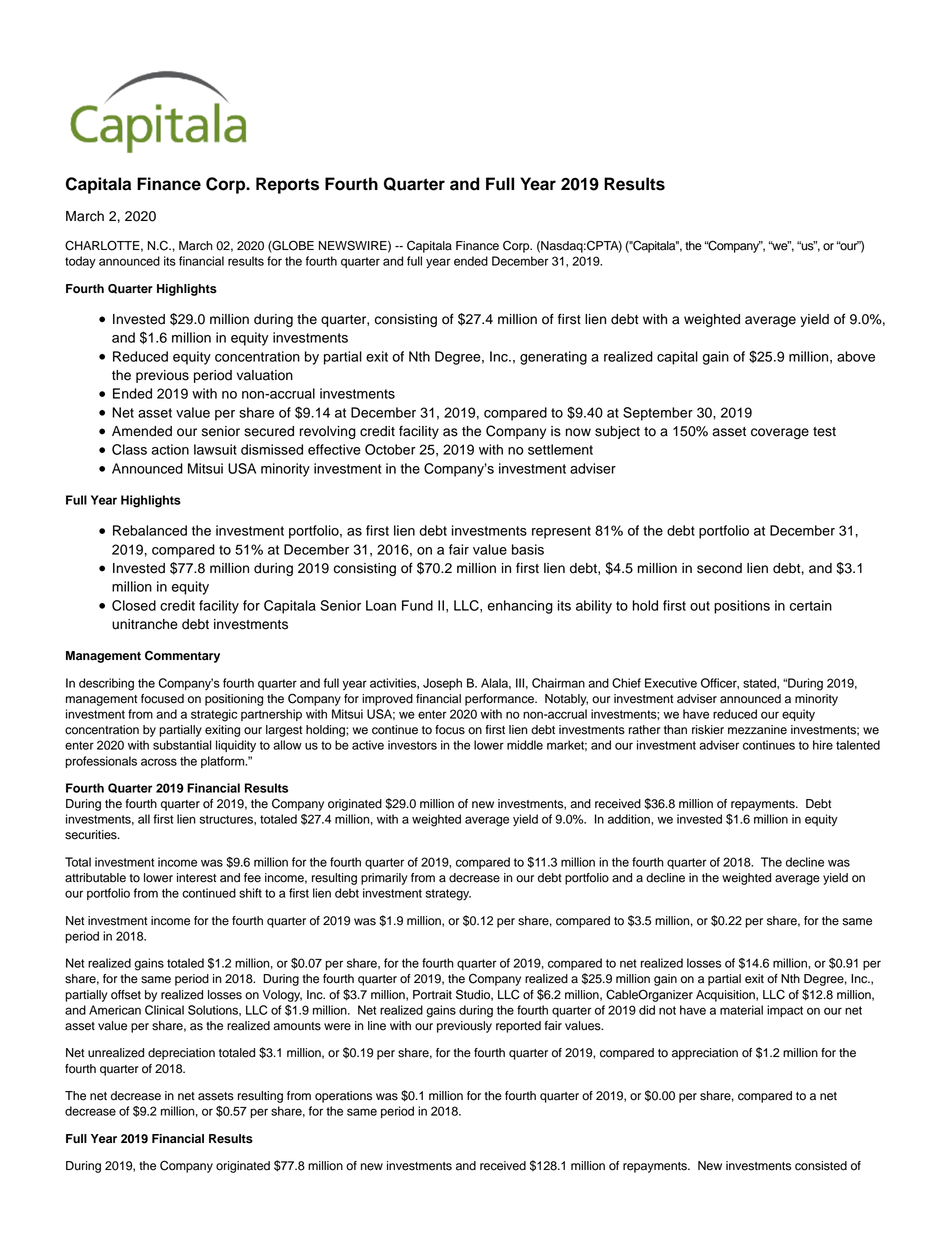  I want to click on basis, so click(528, 549).
